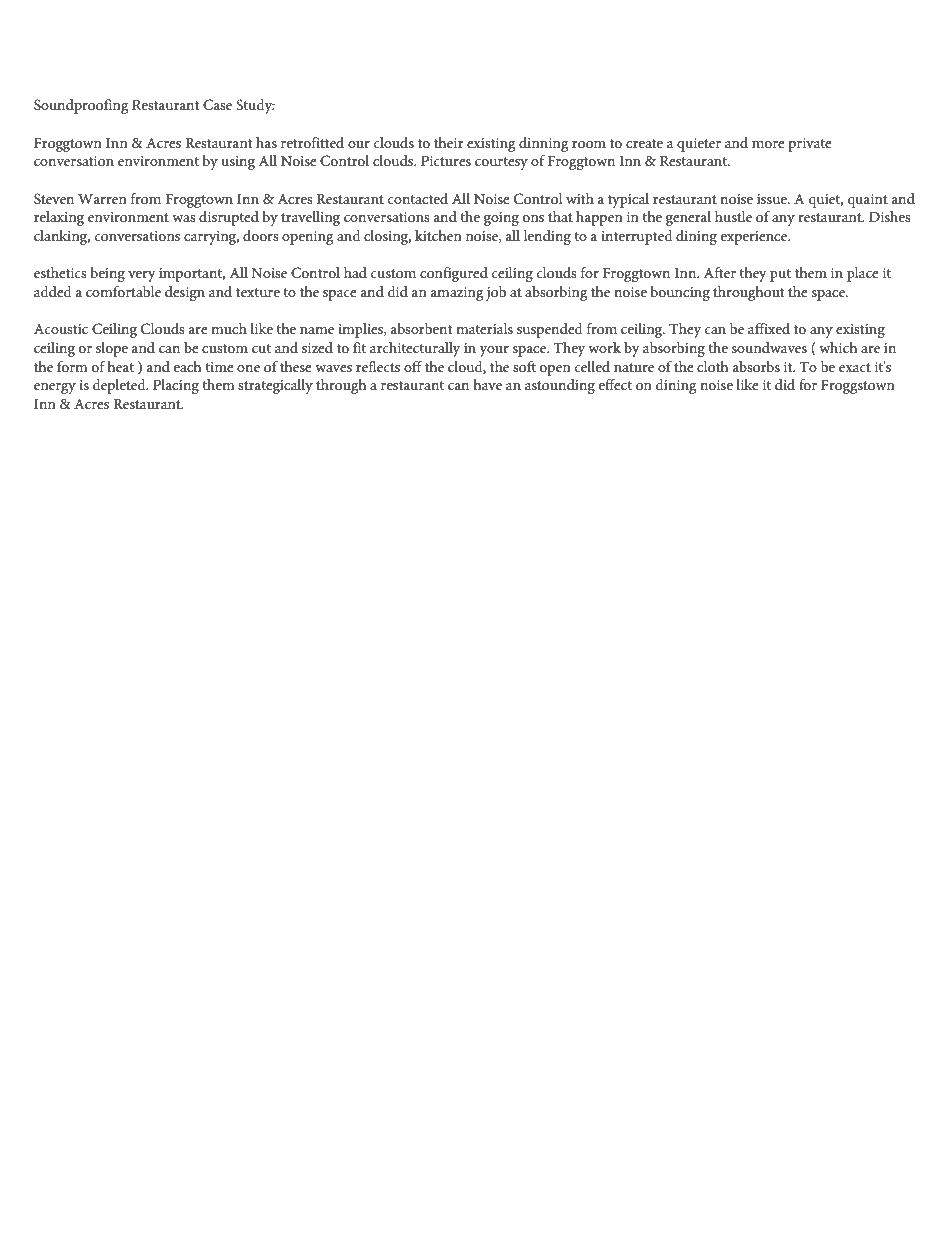 The width and height of the image is (952, 1233). Describe the element at coordinates (733, 216) in the image. I see `hustle` at that location.
